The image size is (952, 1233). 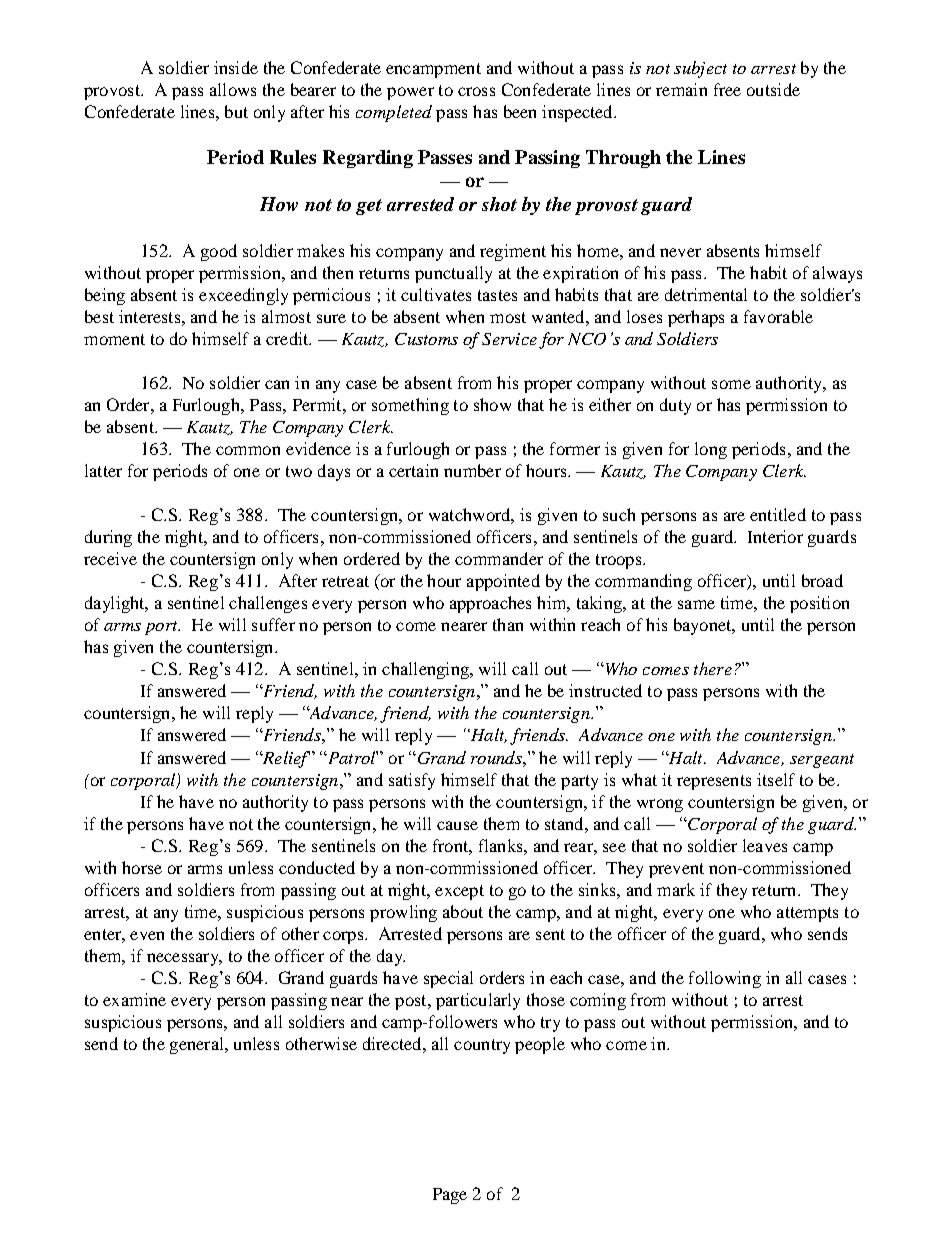 I want to click on bayonet, so click(x=704, y=626).
